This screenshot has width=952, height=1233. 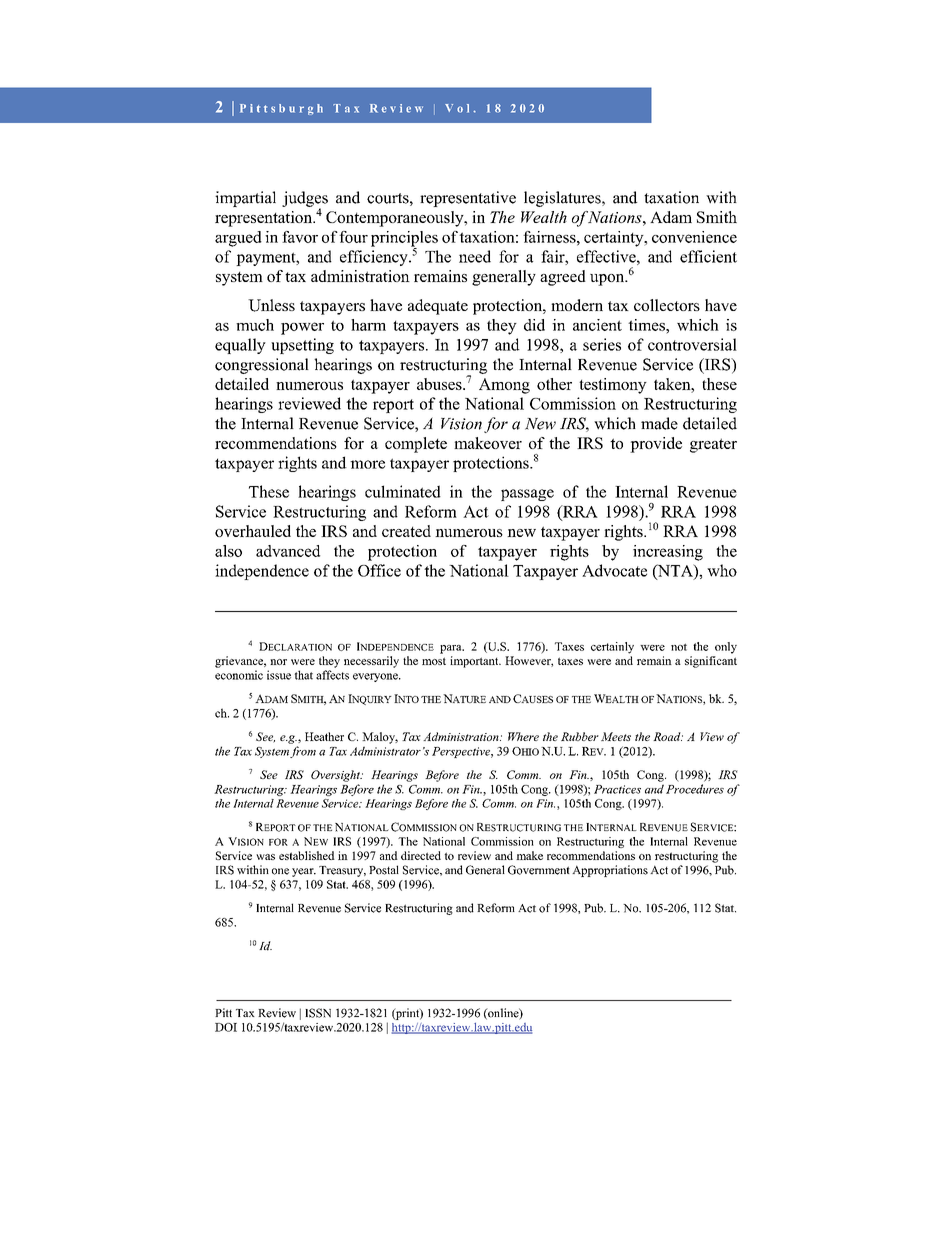 What do you see at coordinates (457, 108) in the screenshot?
I see `Vol` at bounding box center [457, 108].
